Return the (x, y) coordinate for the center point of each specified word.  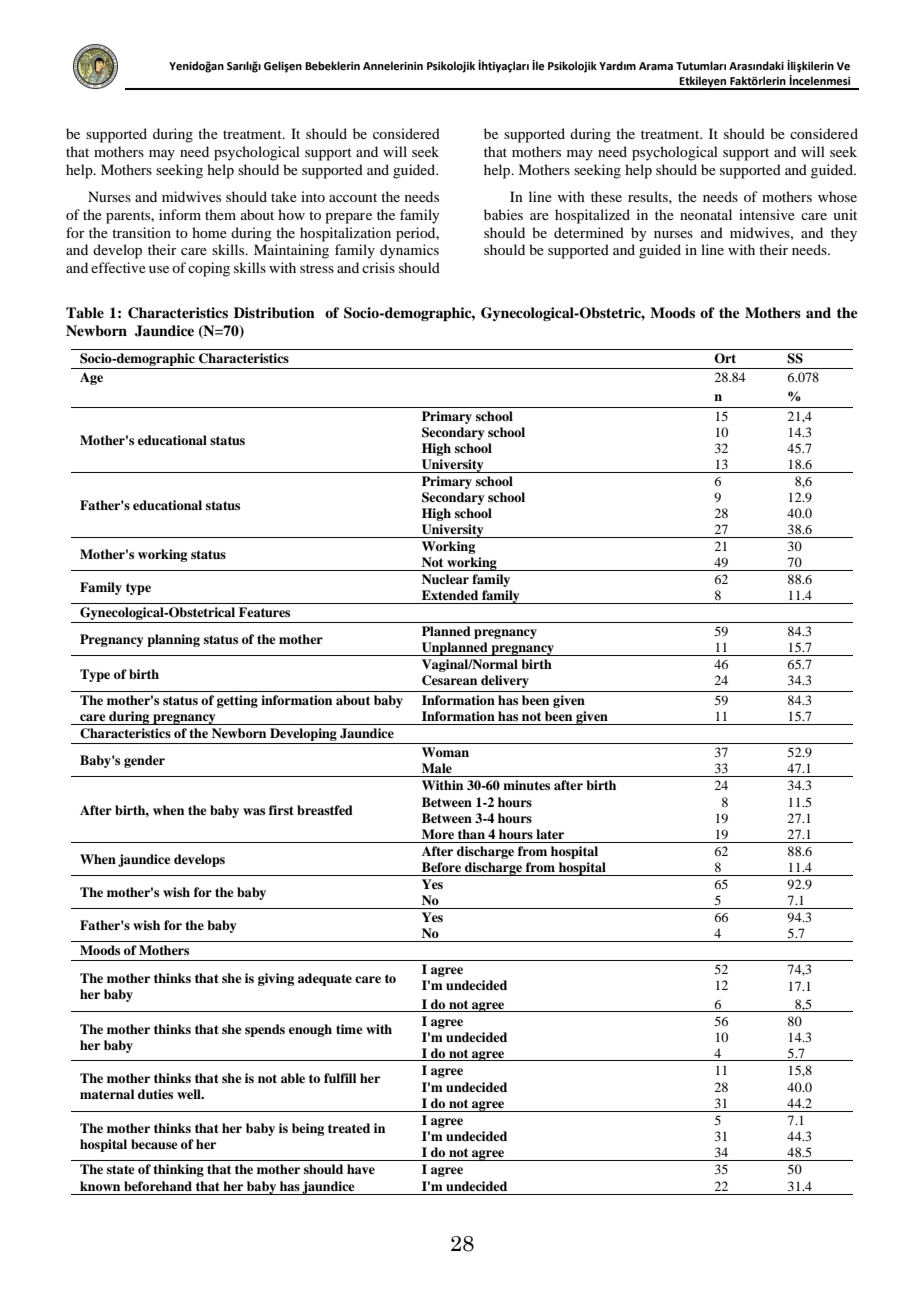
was (254, 811)
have (361, 1169)
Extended (450, 595)
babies (503, 214)
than (471, 834)
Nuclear (445, 579)
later (550, 834)
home (209, 232)
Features (264, 612)
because (154, 1144)
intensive (767, 214)
